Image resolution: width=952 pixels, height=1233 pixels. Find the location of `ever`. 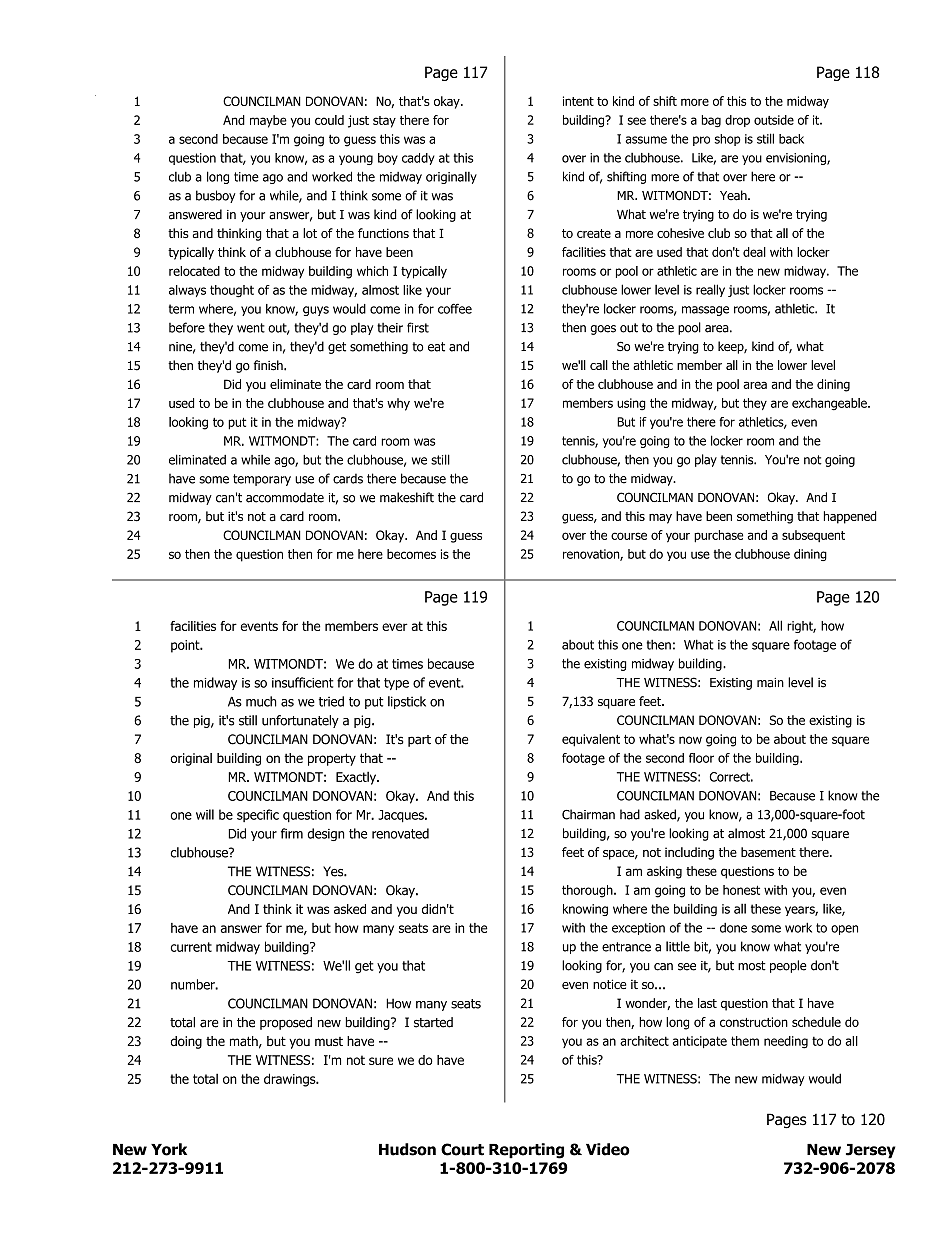

ever is located at coordinates (395, 627).
